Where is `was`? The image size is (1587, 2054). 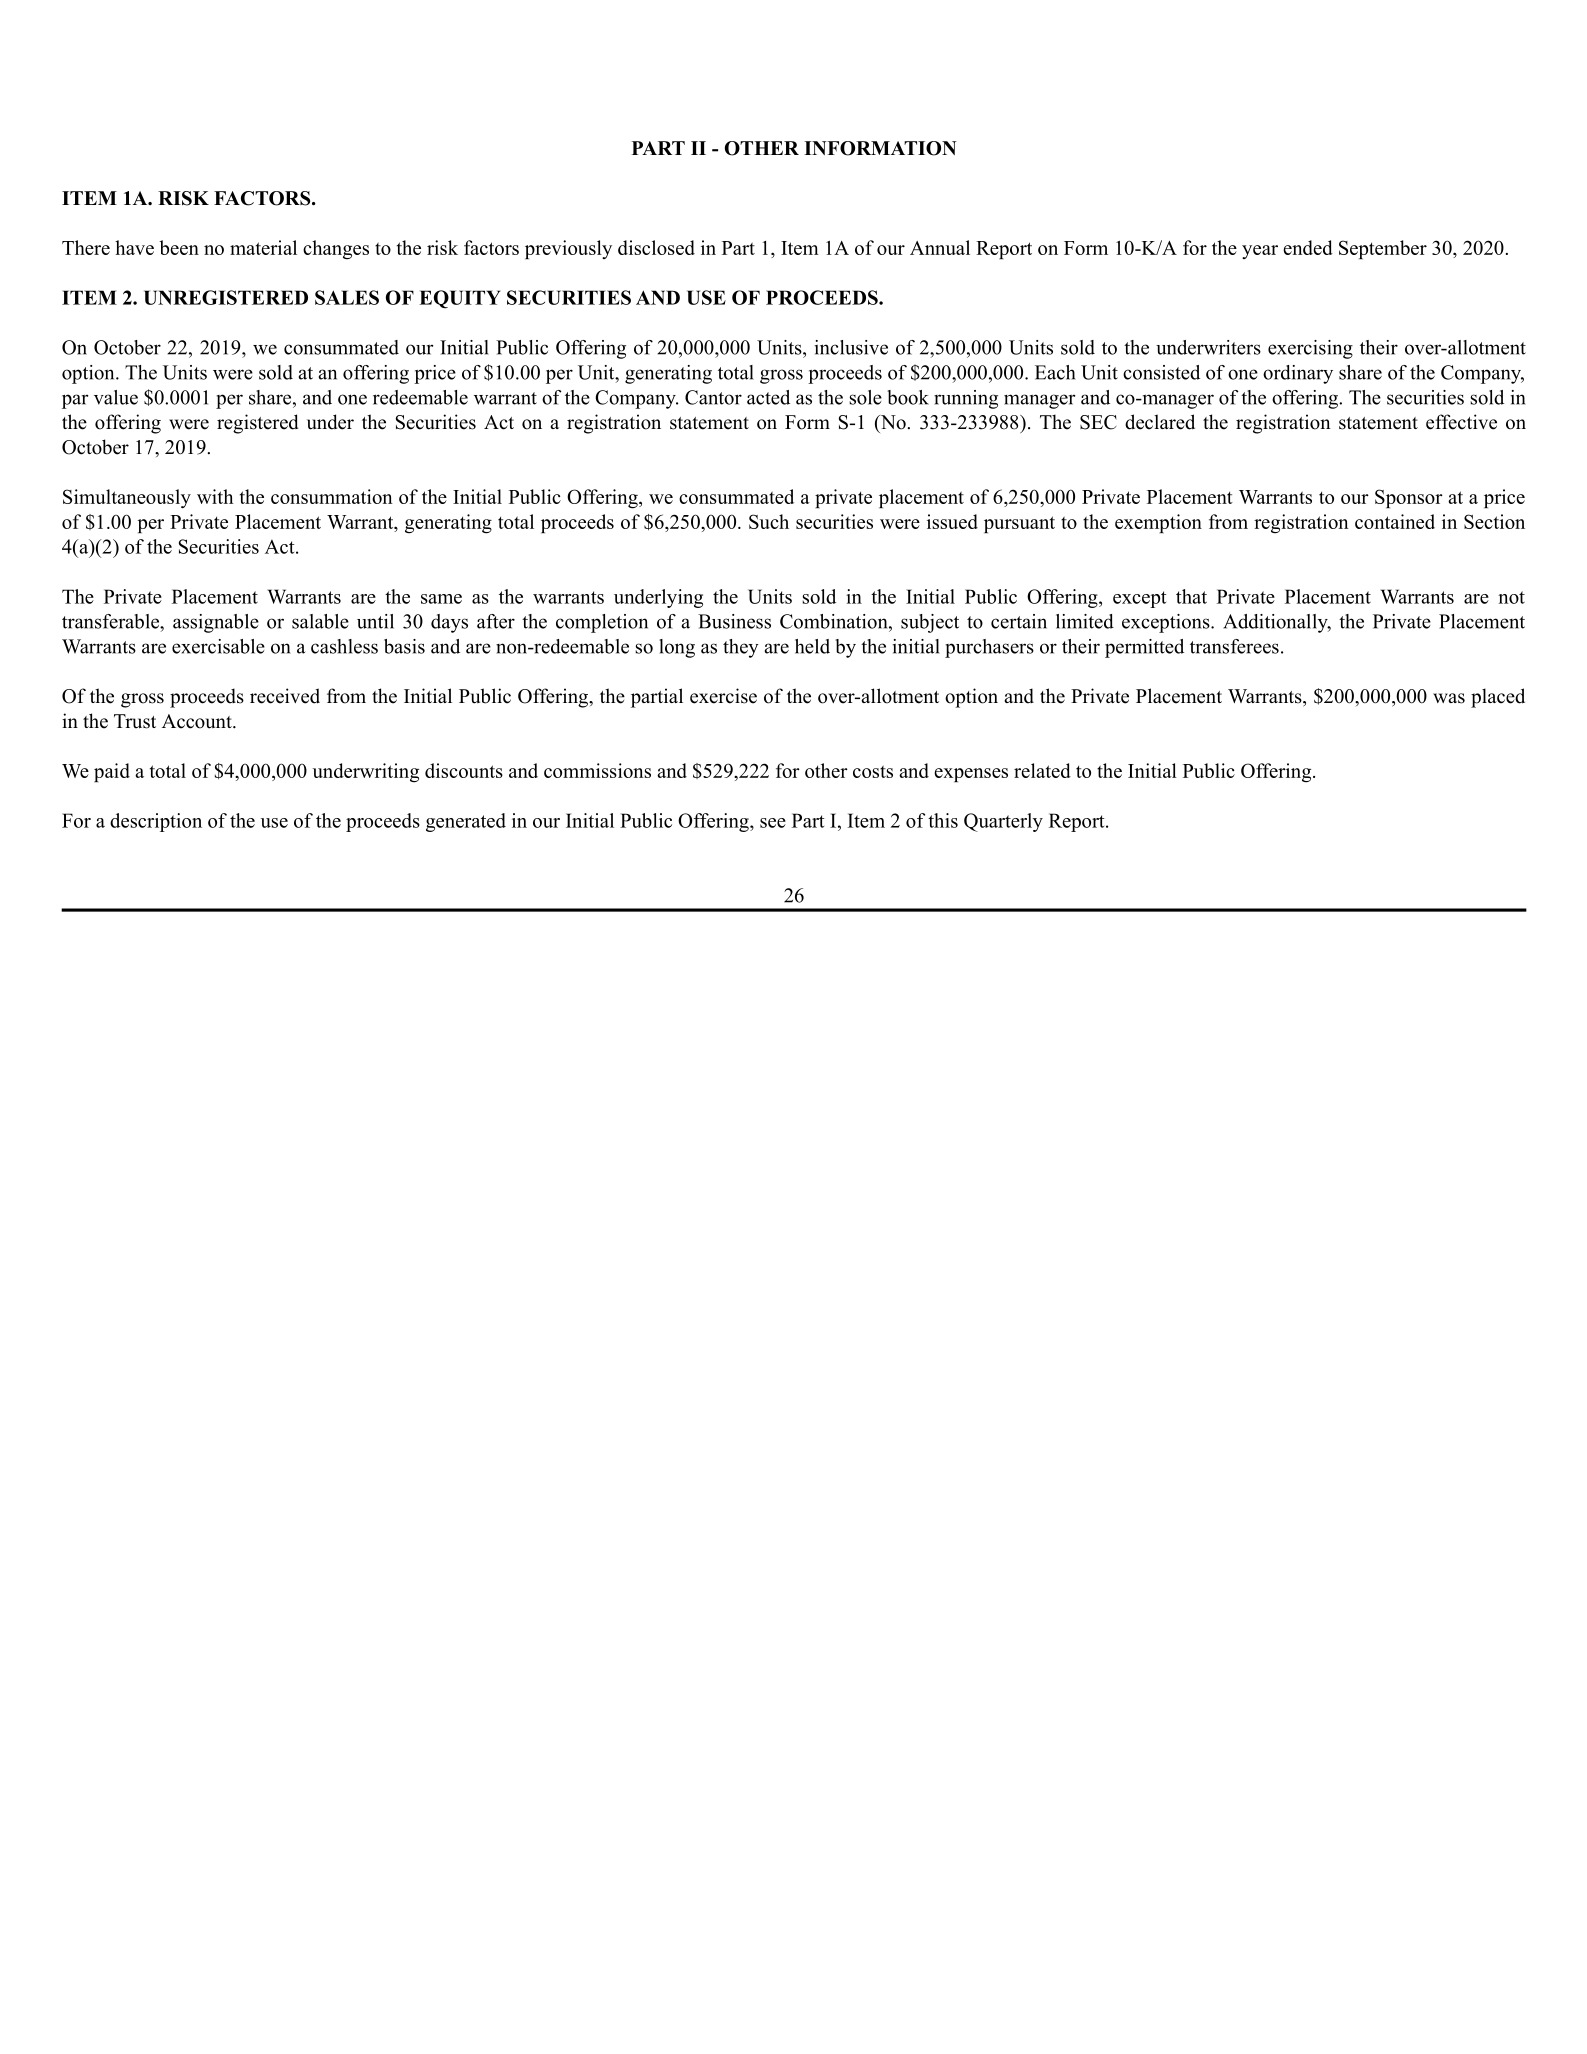
was is located at coordinates (1449, 698).
